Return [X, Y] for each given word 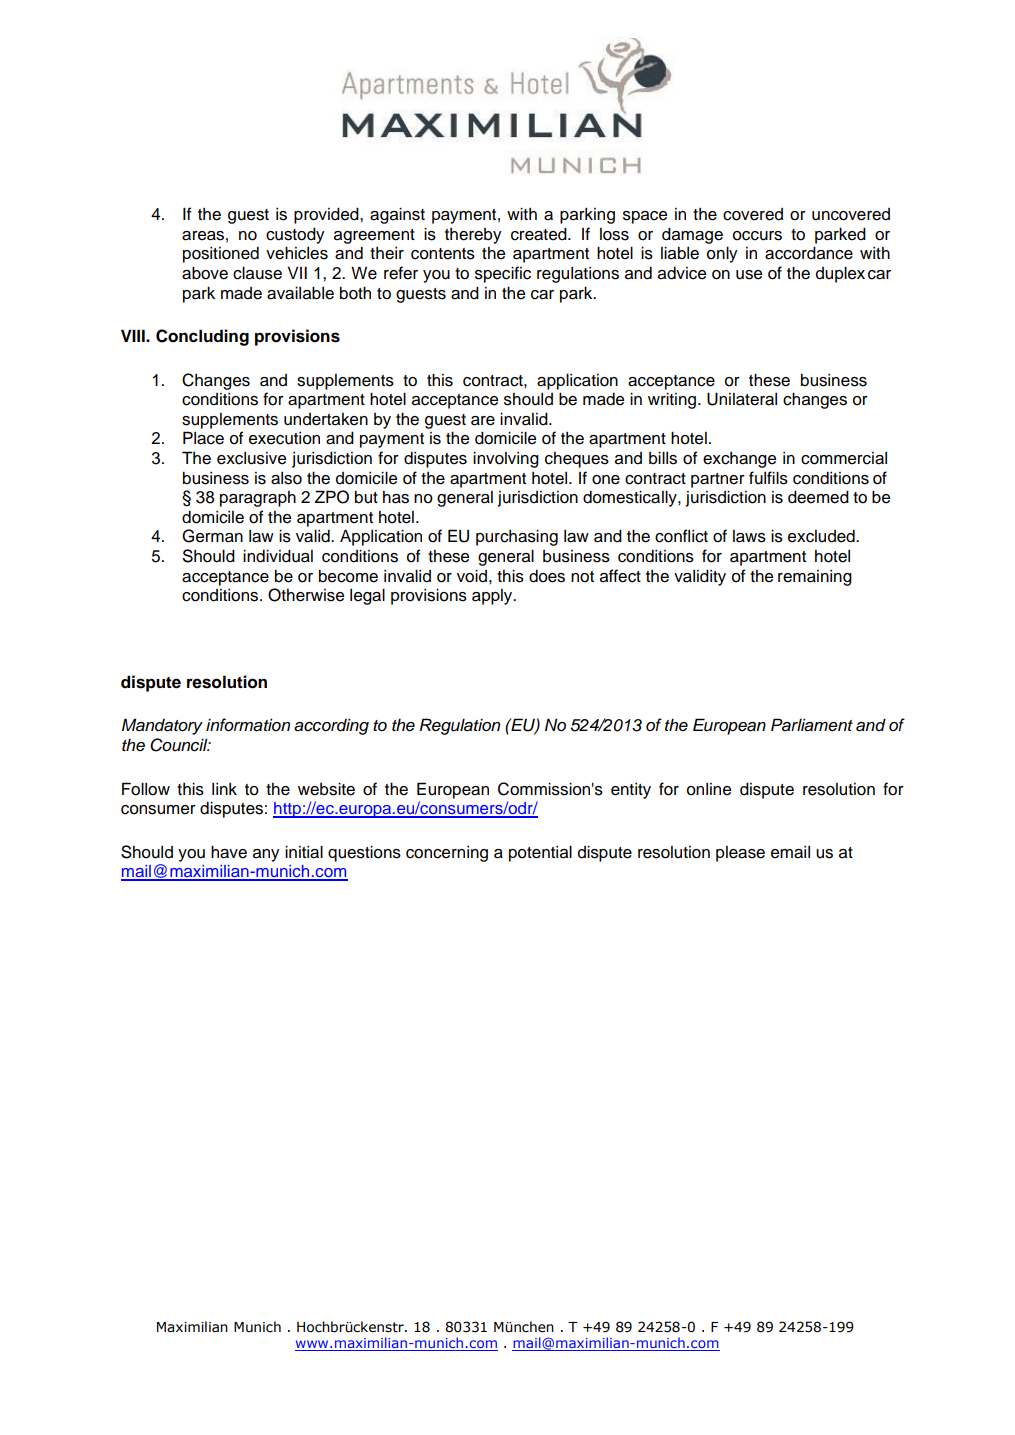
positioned [221, 254]
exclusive [251, 458]
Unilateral [742, 399]
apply [493, 597]
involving [506, 459]
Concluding [202, 337]
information [248, 725]
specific [503, 274]
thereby [473, 236]
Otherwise [306, 595]
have [229, 852]
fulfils [768, 478]
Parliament [812, 725]
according [331, 726]
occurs [757, 236]
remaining [815, 578]
